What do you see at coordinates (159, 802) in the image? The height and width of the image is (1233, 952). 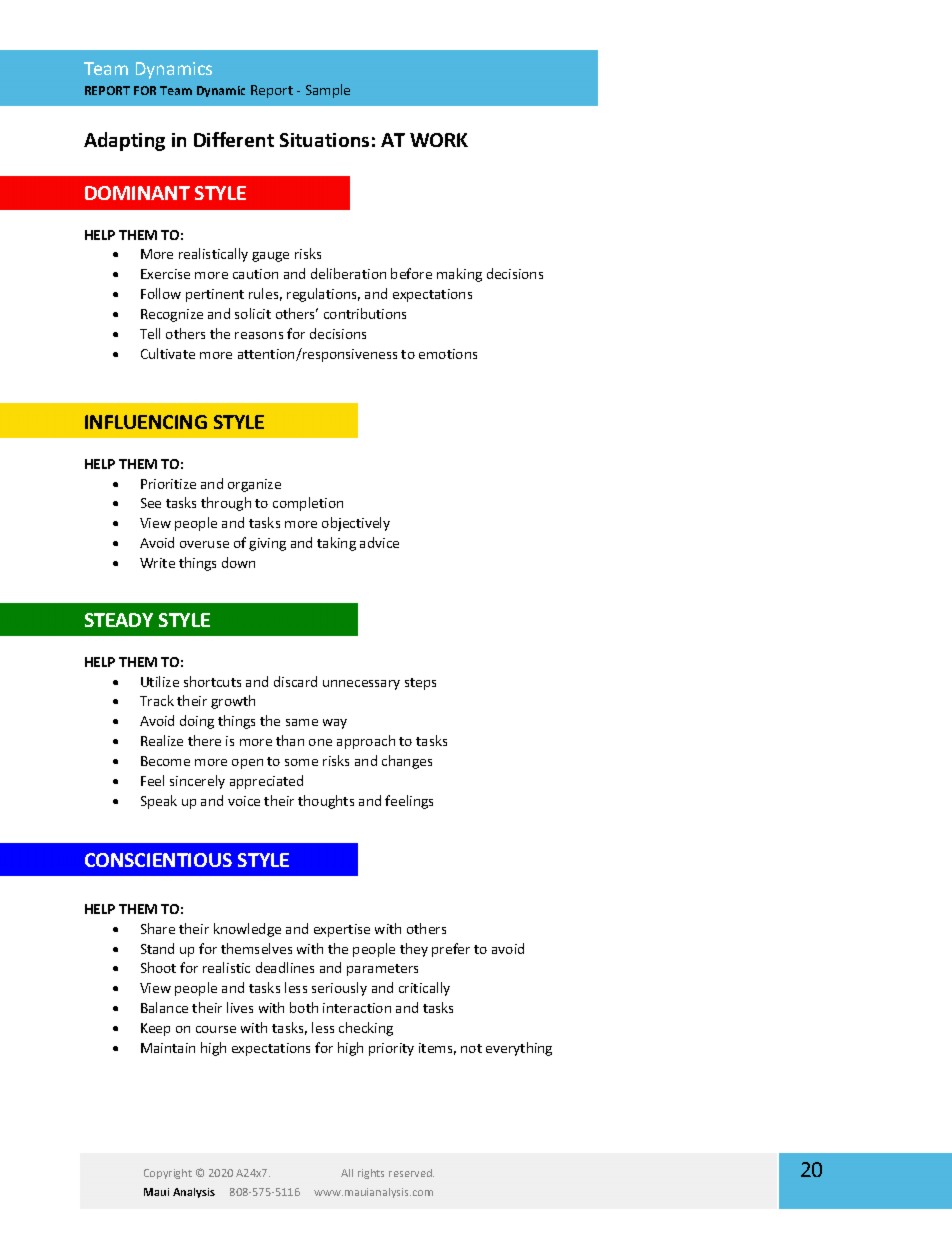 I see `Speak` at bounding box center [159, 802].
